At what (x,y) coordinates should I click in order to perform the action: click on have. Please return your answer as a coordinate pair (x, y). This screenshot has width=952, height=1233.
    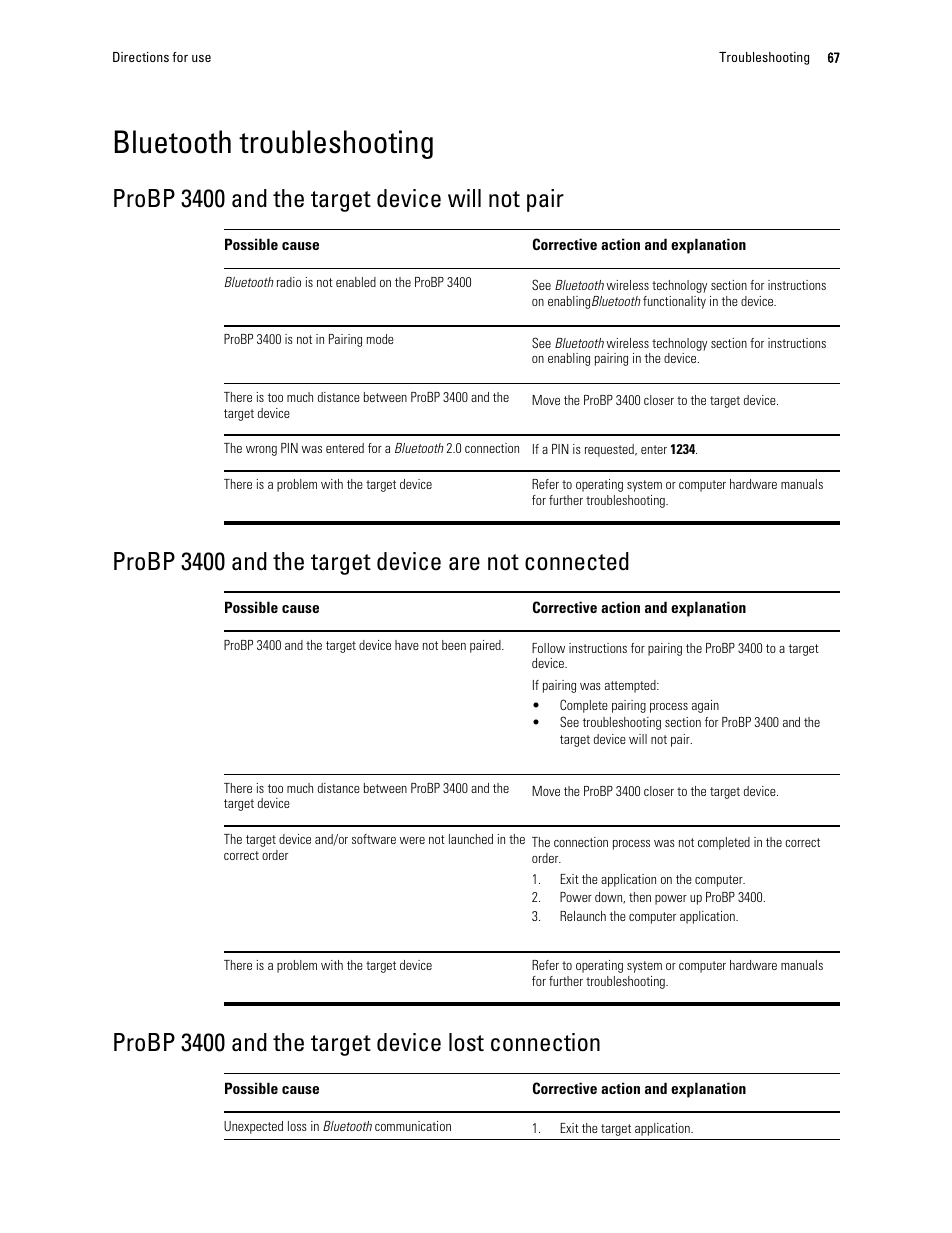
    Looking at the image, I should click on (407, 645).
